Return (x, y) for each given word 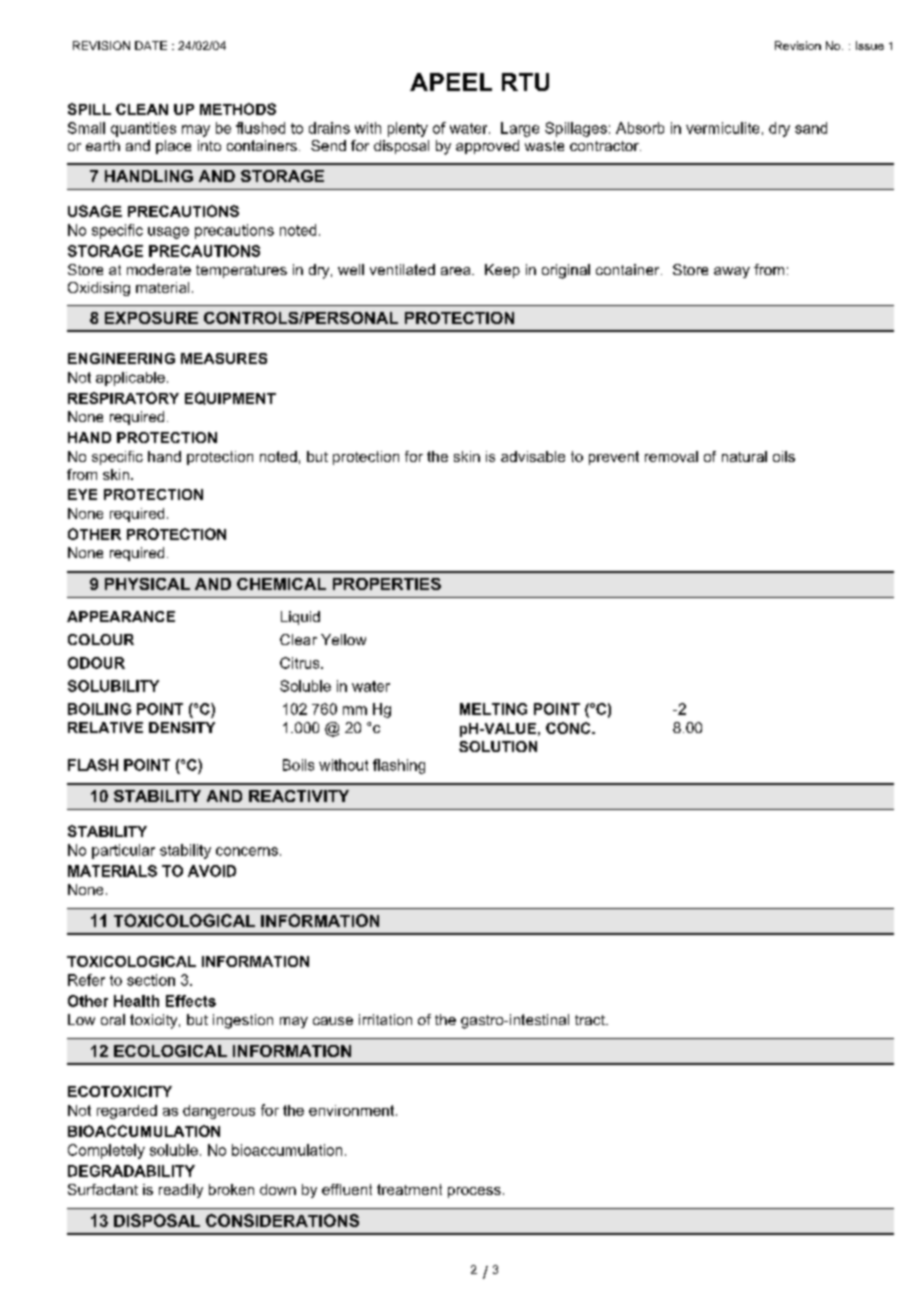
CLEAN (142, 109)
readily (181, 1191)
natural (744, 456)
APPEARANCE (121, 616)
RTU (525, 82)
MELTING (493, 709)
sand (811, 128)
